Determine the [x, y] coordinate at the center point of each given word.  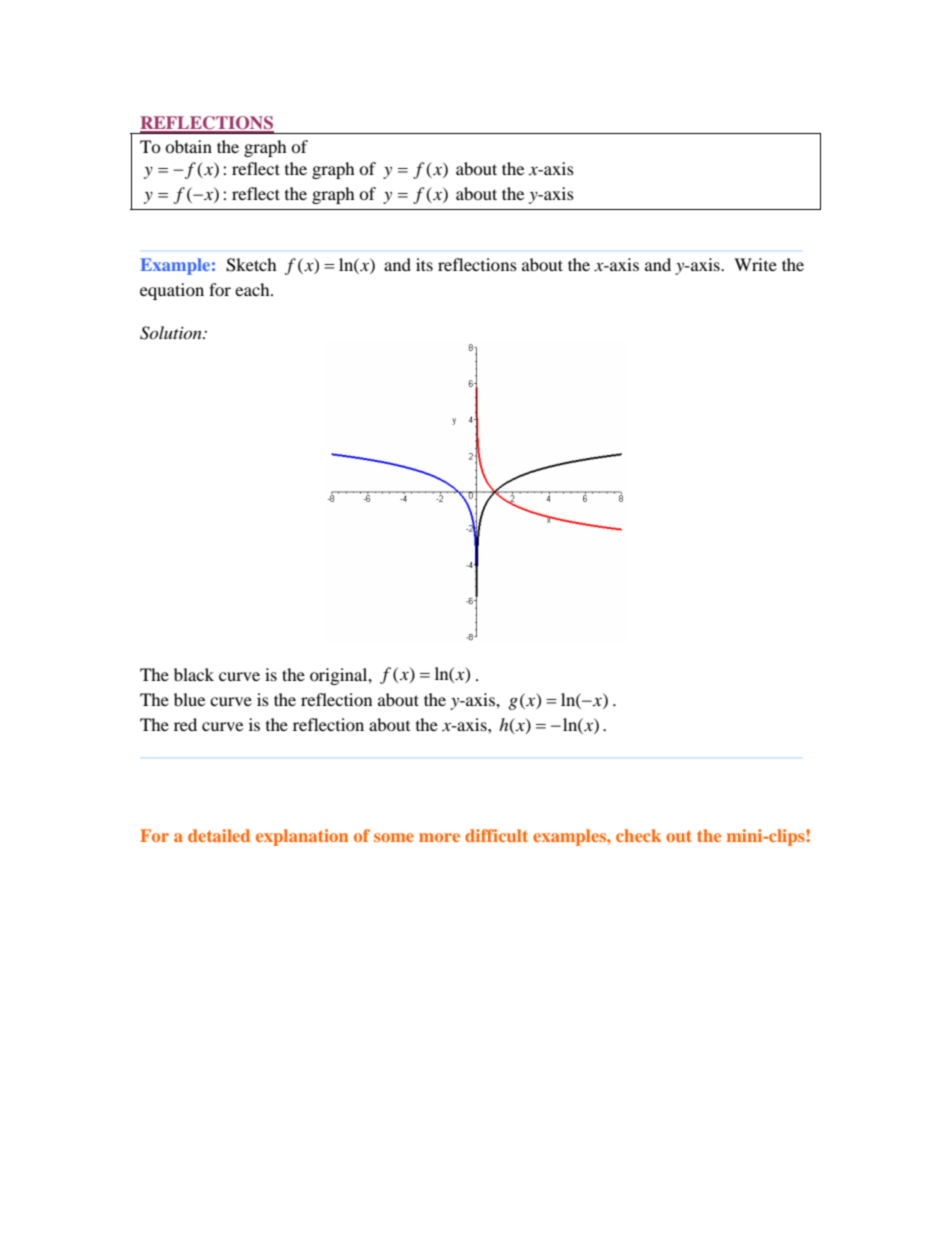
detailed [219, 835]
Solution [172, 333]
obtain [188, 146]
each [253, 289]
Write [755, 264]
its [424, 264]
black [194, 674]
